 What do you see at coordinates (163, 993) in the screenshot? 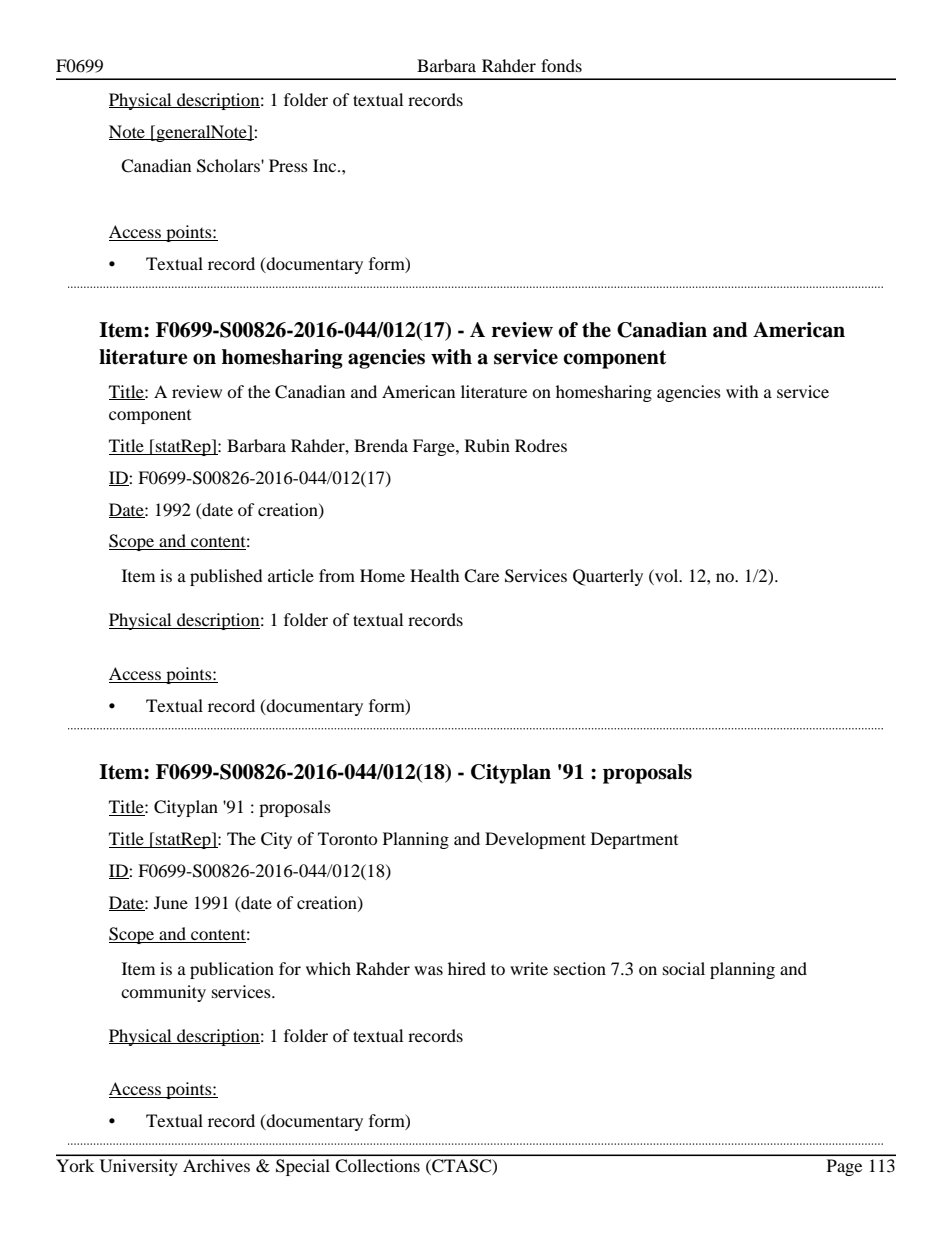
I see `community` at bounding box center [163, 993].
